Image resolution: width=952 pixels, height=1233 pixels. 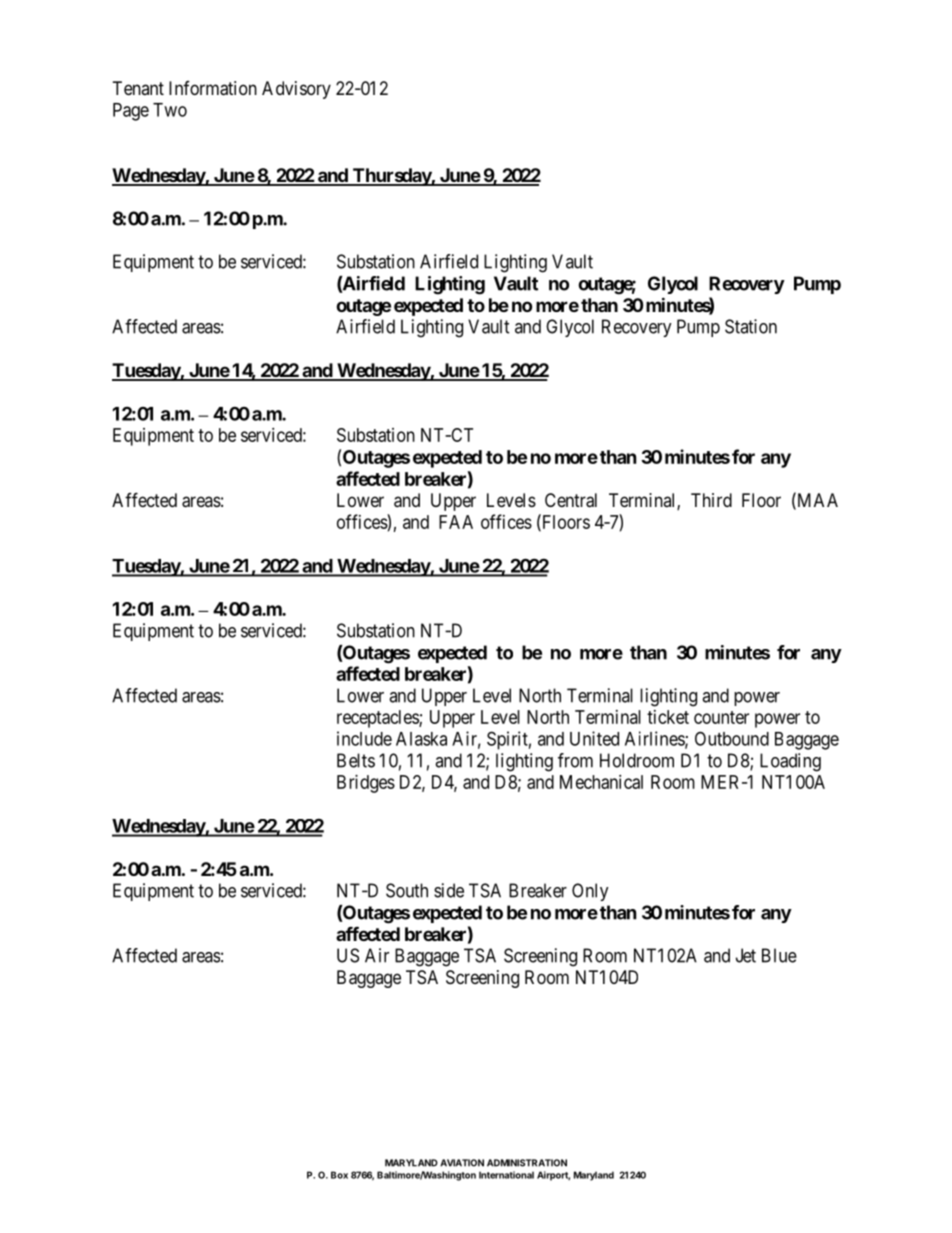 What do you see at coordinates (339, 1175) in the screenshot?
I see `Box` at bounding box center [339, 1175].
